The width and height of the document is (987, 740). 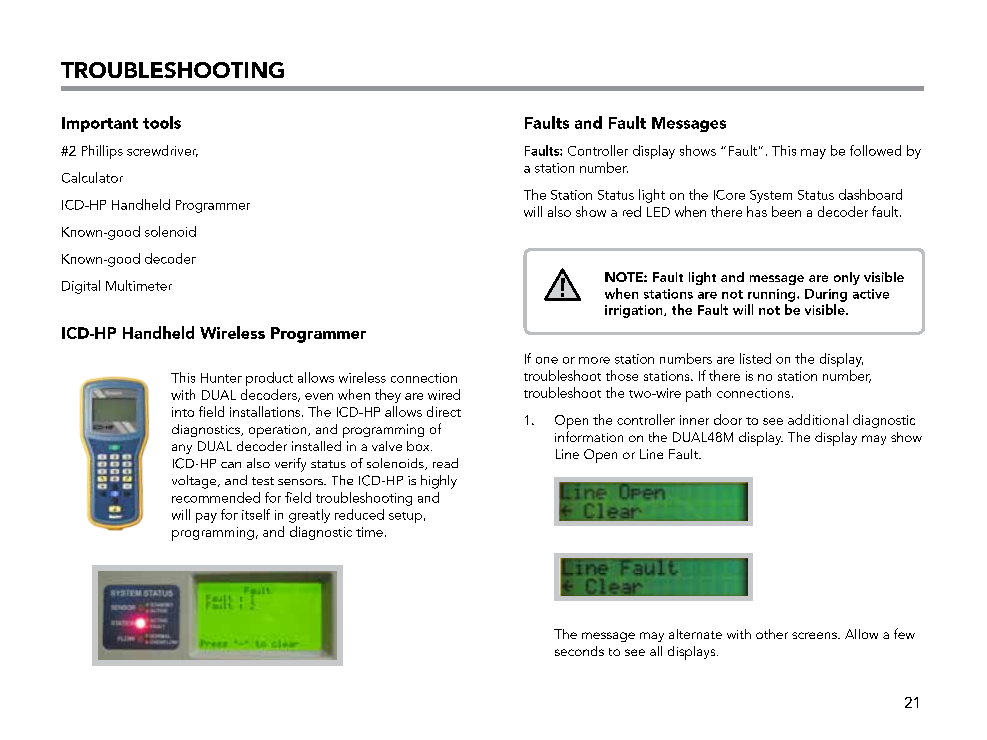 I want to click on System, so click(x=771, y=196).
